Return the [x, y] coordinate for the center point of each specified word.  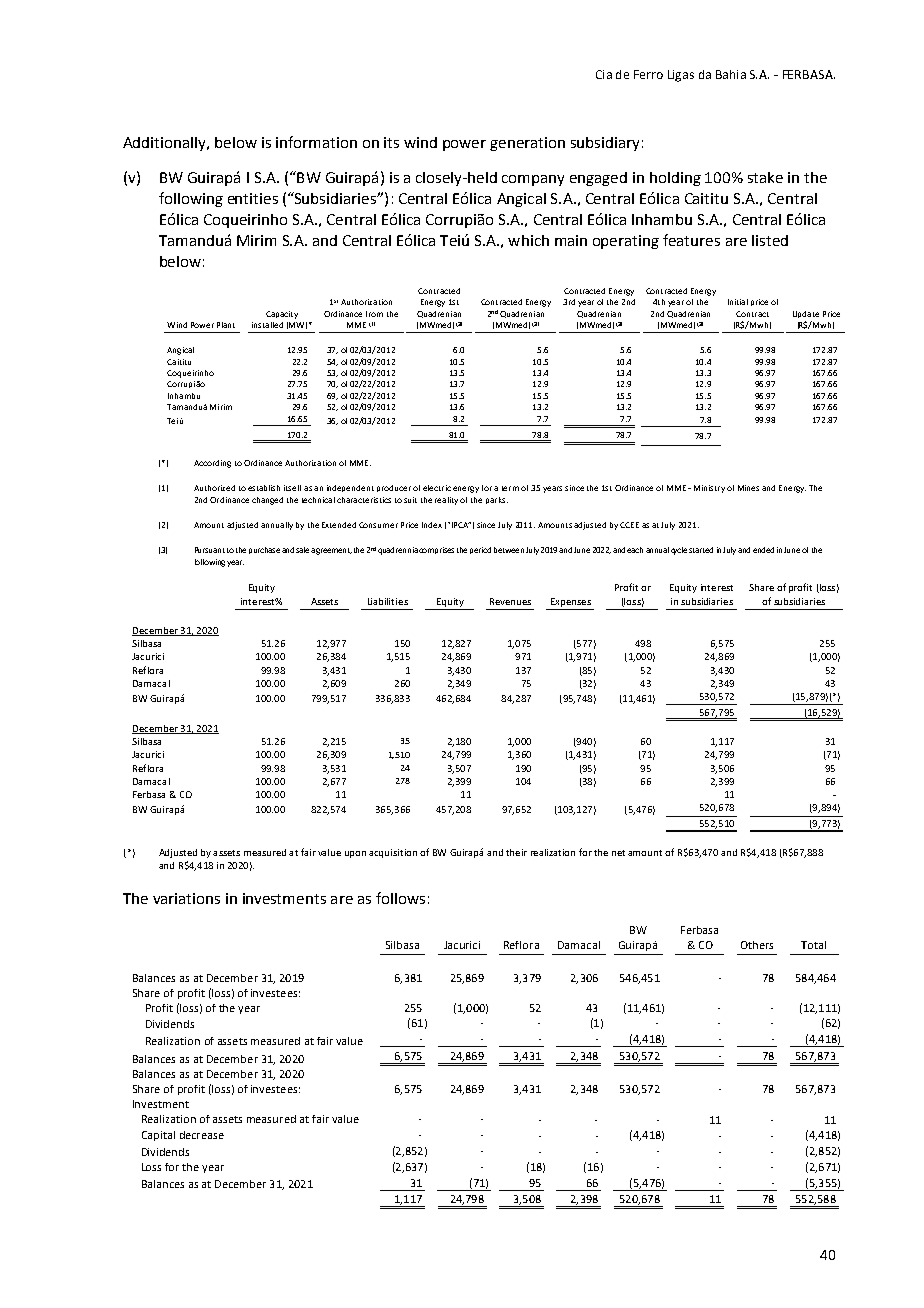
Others [757, 945]
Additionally [165, 144]
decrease [202, 1135]
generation [527, 144]
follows [400, 898]
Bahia [731, 74]
